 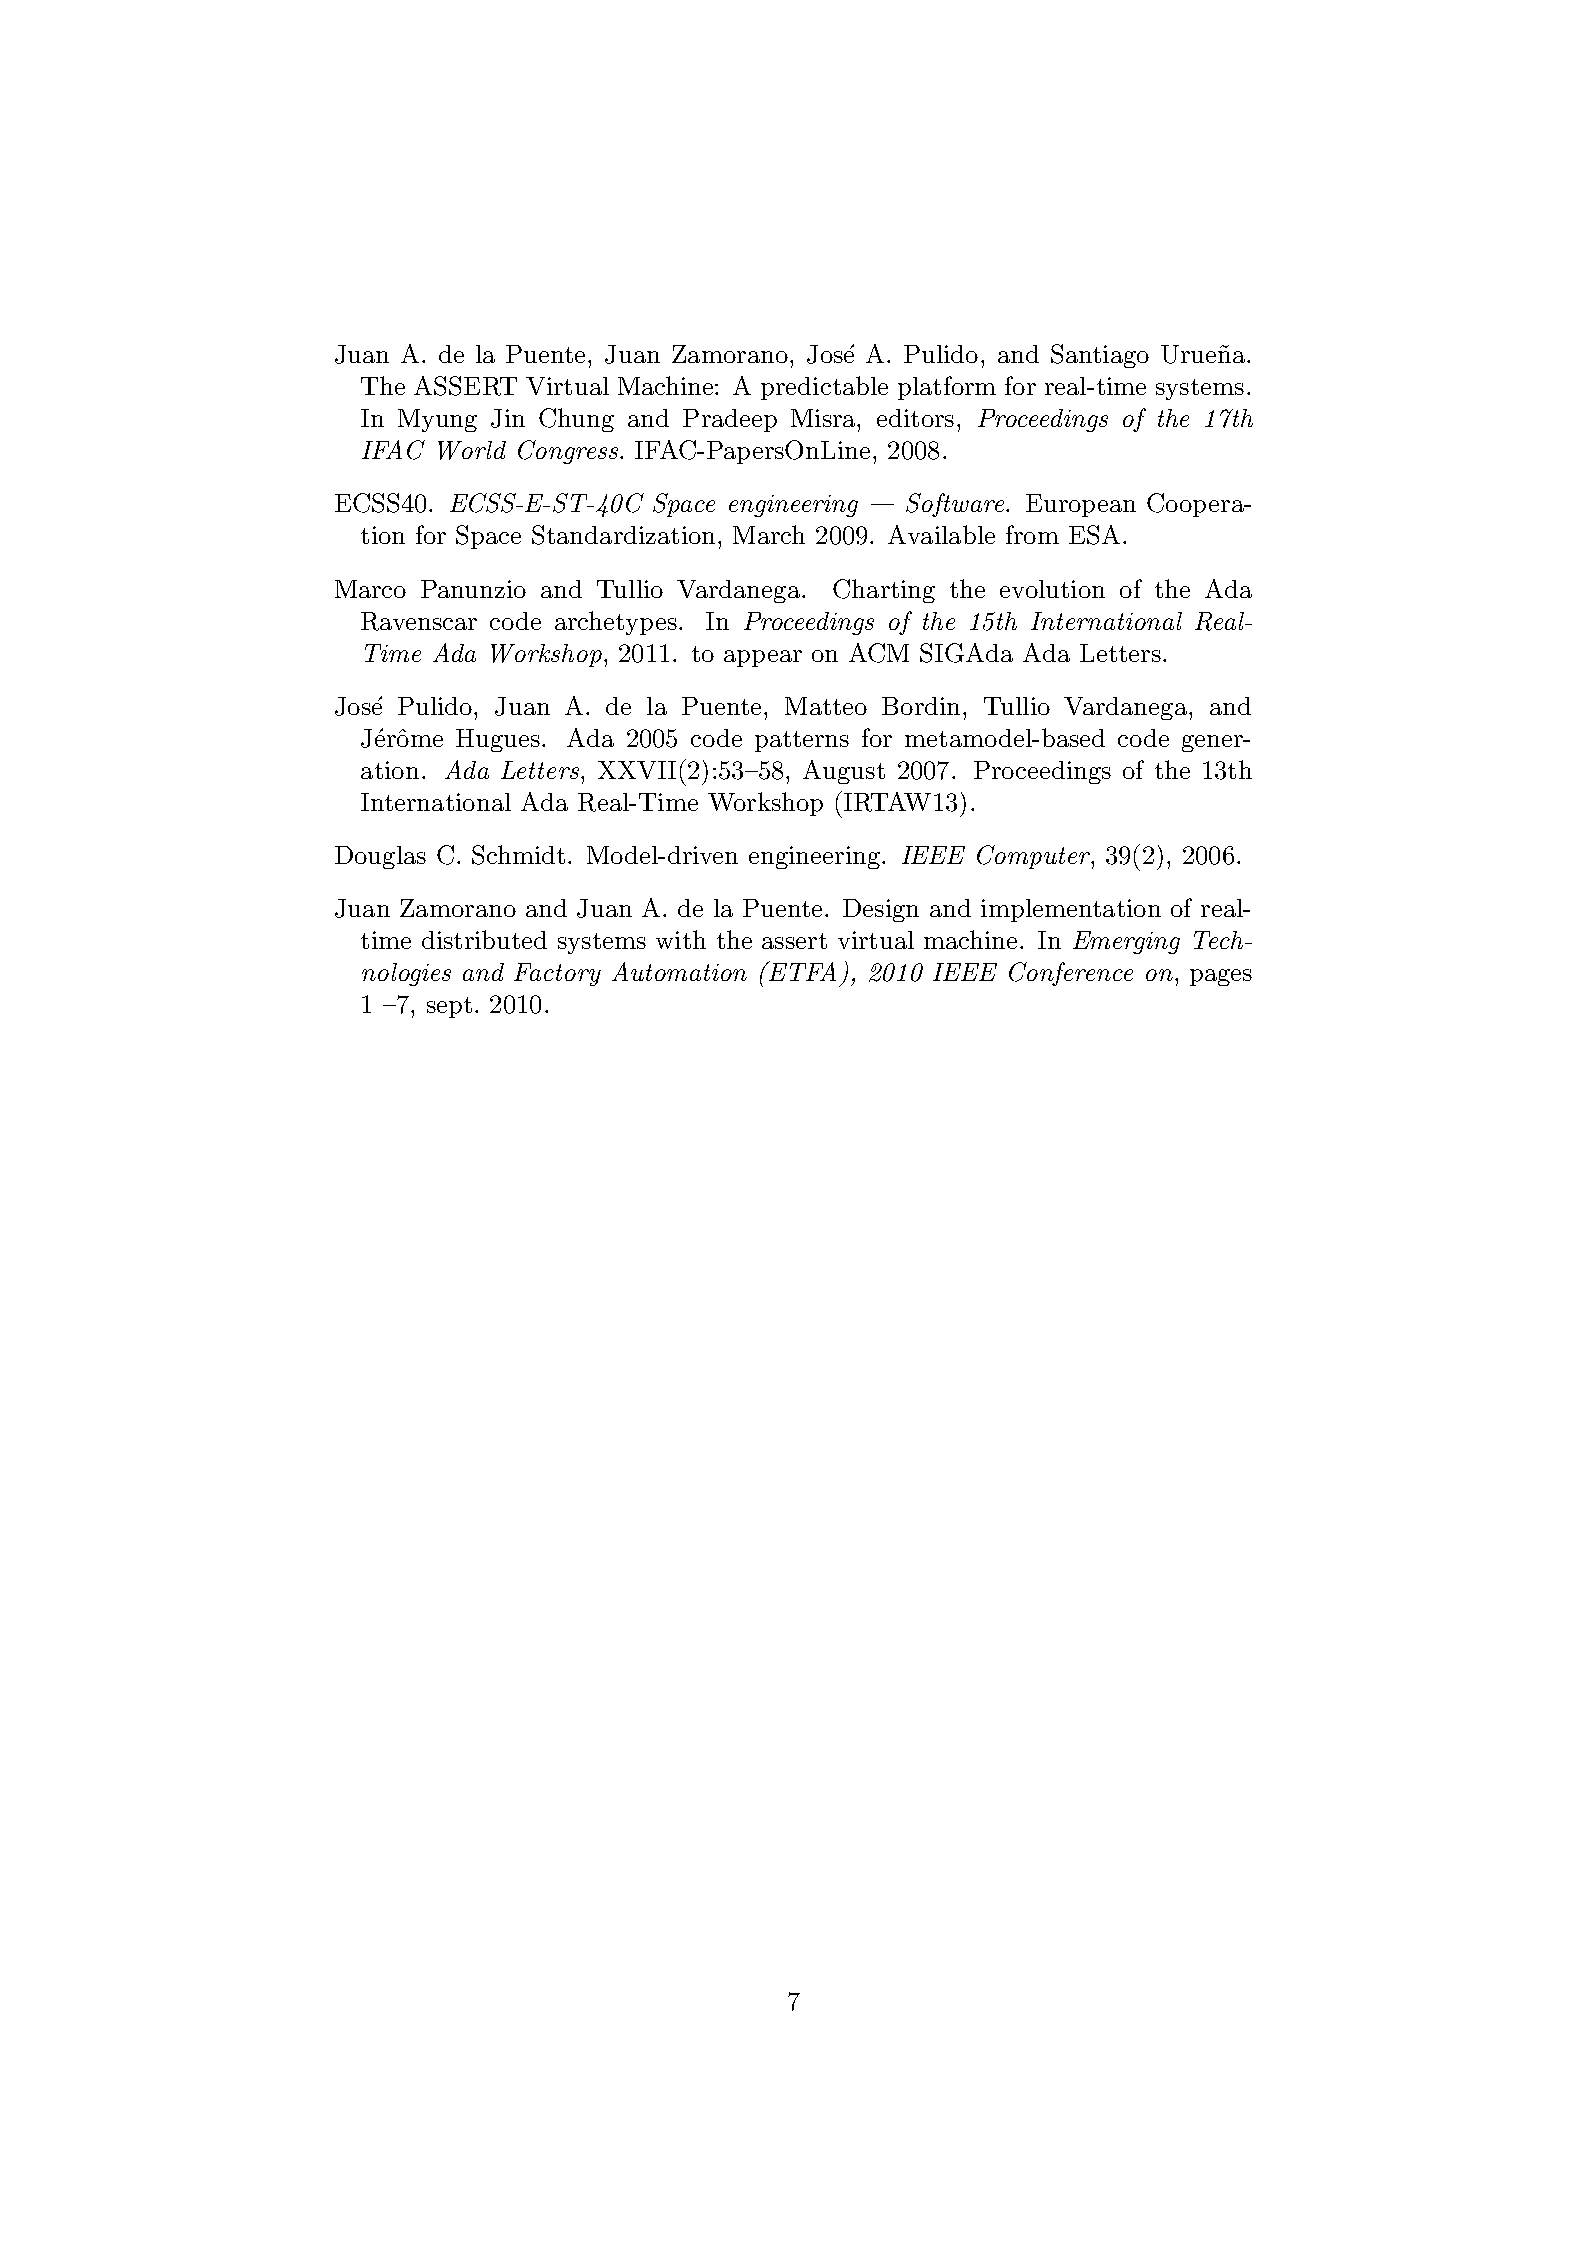 What do you see at coordinates (879, 653) in the screenshot?
I see `ACM` at bounding box center [879, 653].
